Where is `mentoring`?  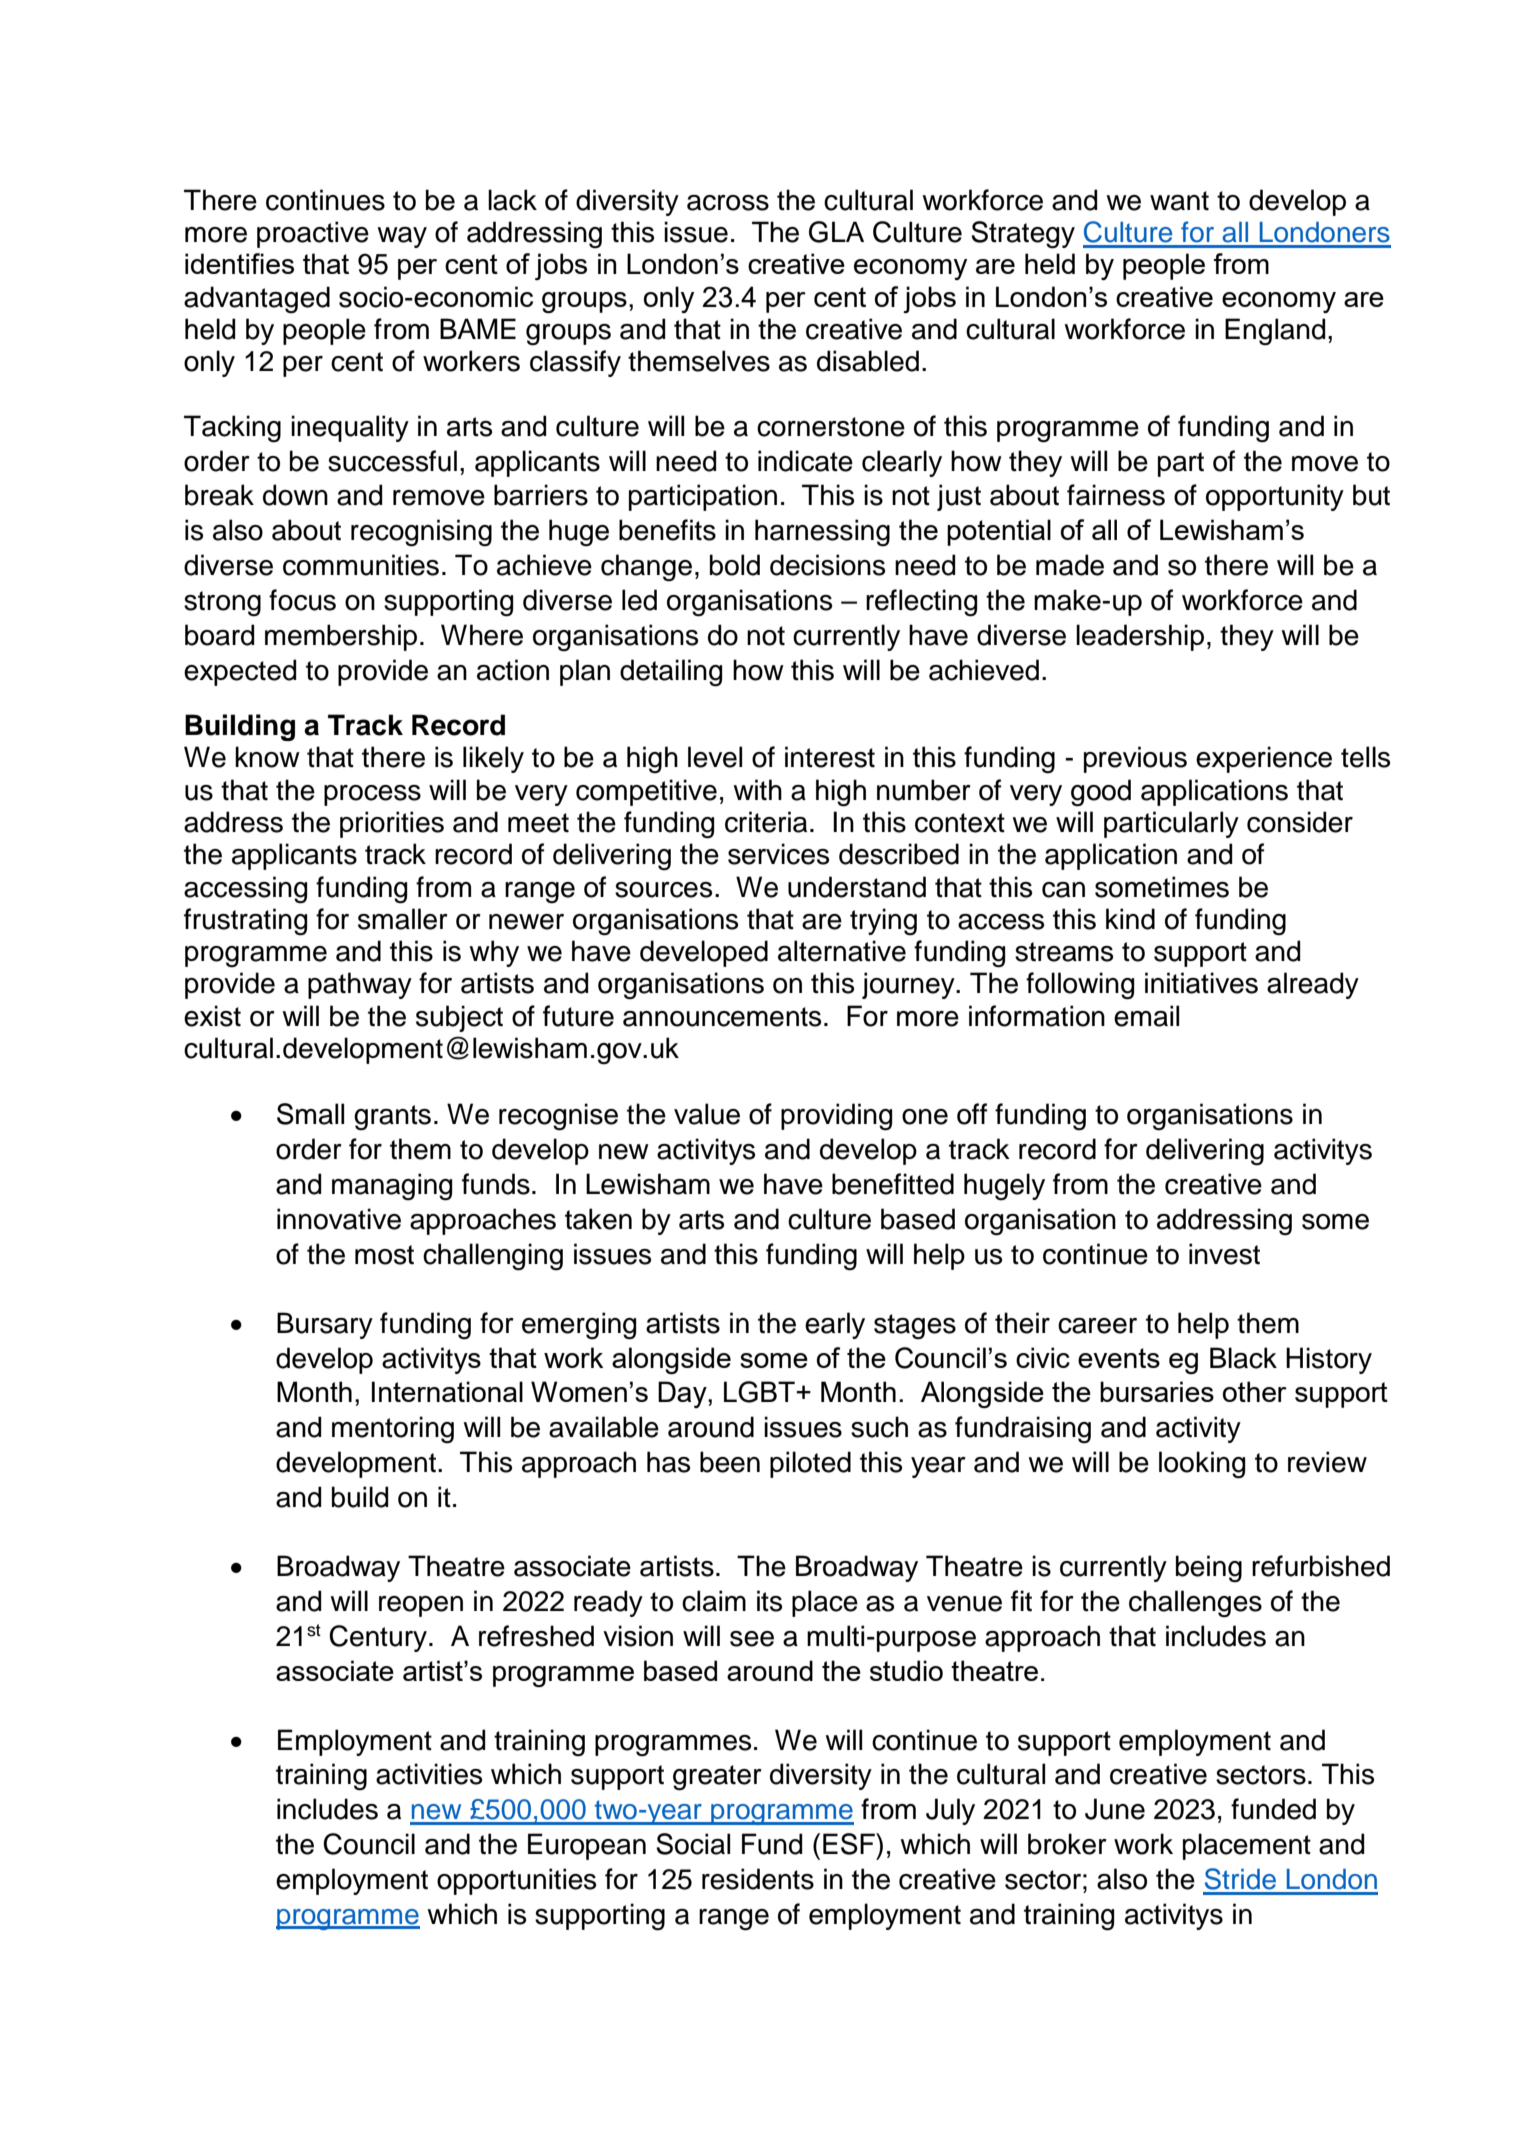 mentoring is located at coordinates (393, 1430).
